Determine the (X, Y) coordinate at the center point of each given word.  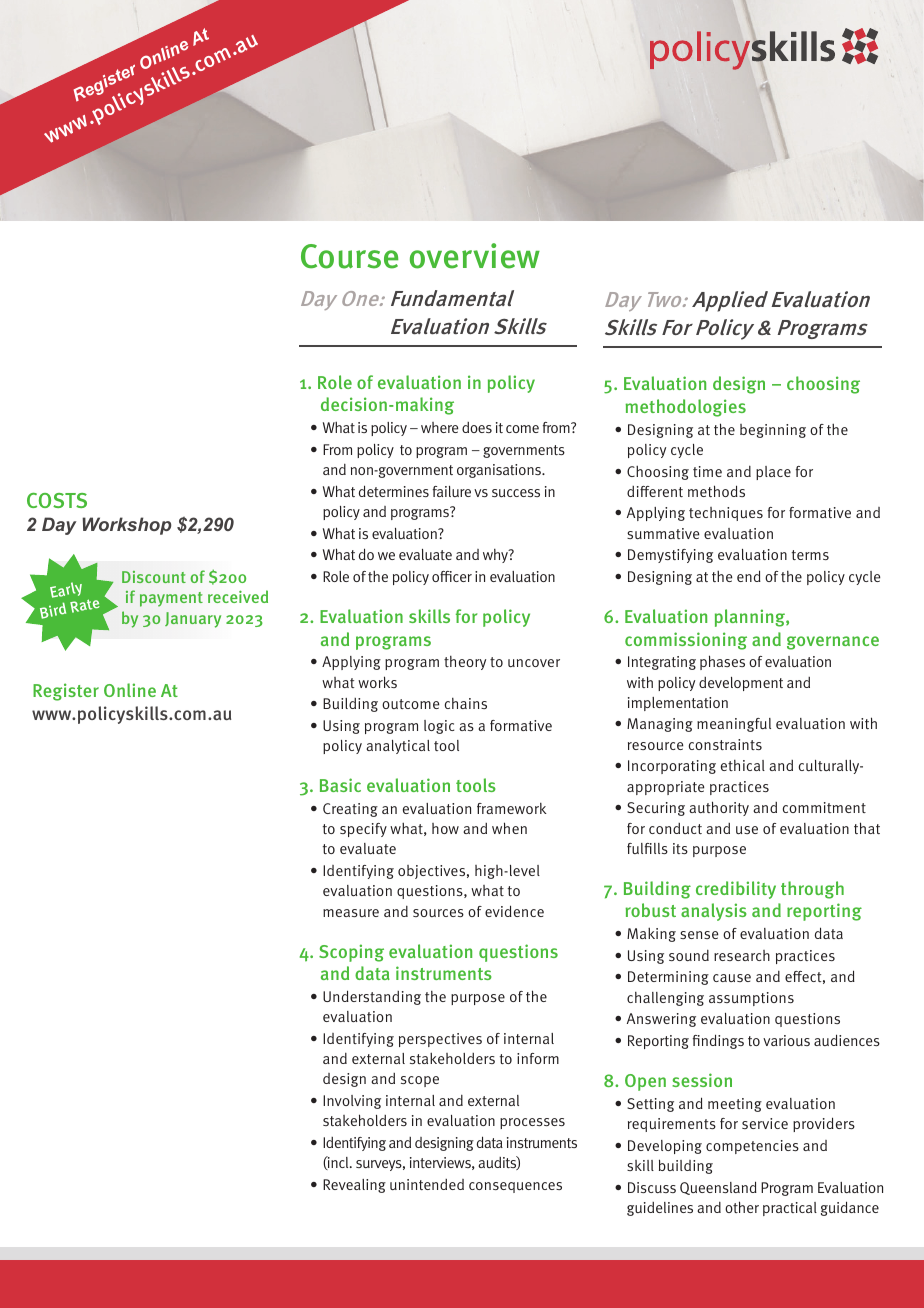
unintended (427, 1184)
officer (452, 576)
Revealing (354, 1186)
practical (790, 1209)
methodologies (685, 408)
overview (475, 256)
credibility (736, 890)
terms (810, 555)
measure (351, 913)
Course (349, 256)
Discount (154, 577)
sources (438, 913)
